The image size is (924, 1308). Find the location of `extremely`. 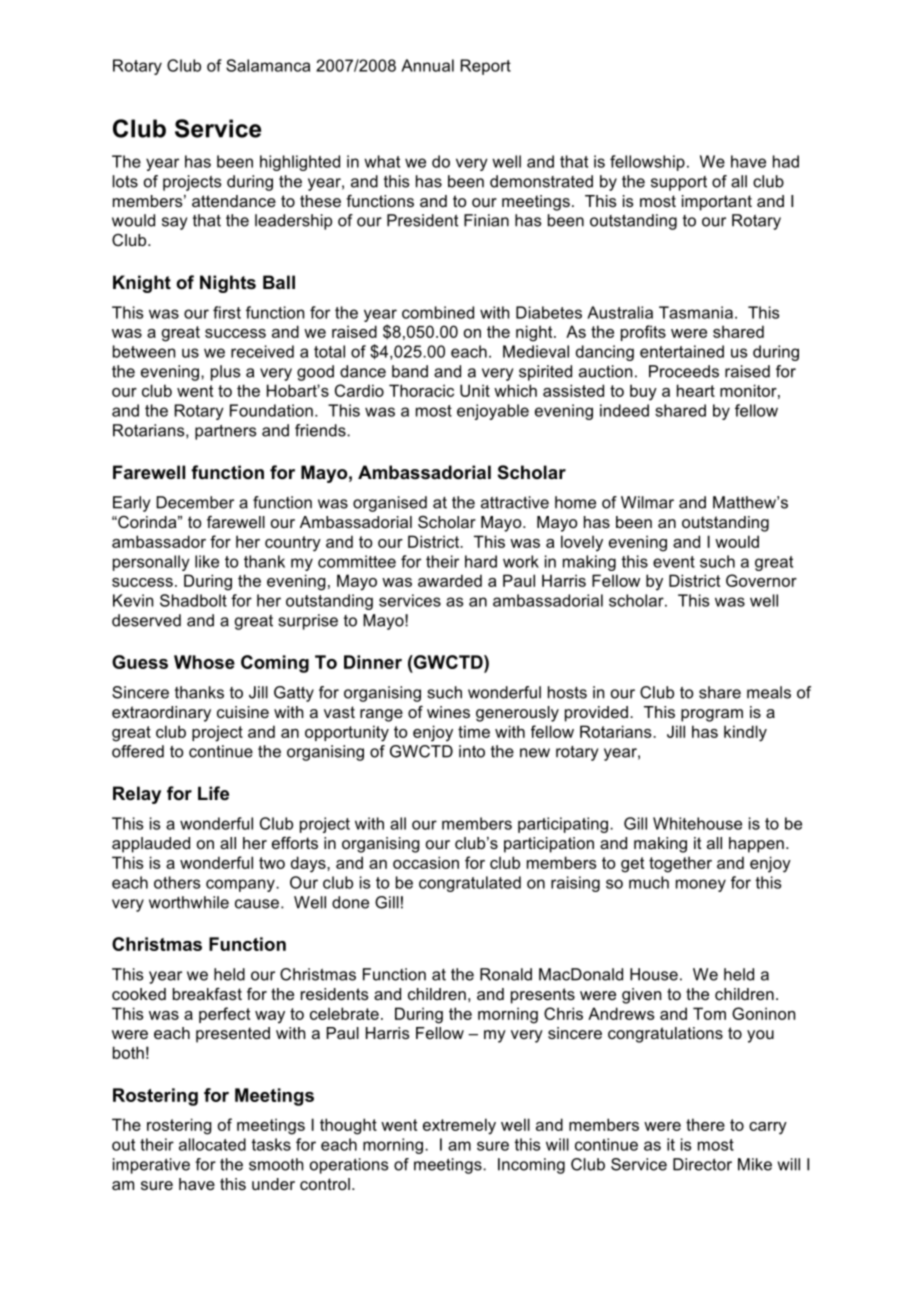

extremely is located at coordinates (459, 1126).
